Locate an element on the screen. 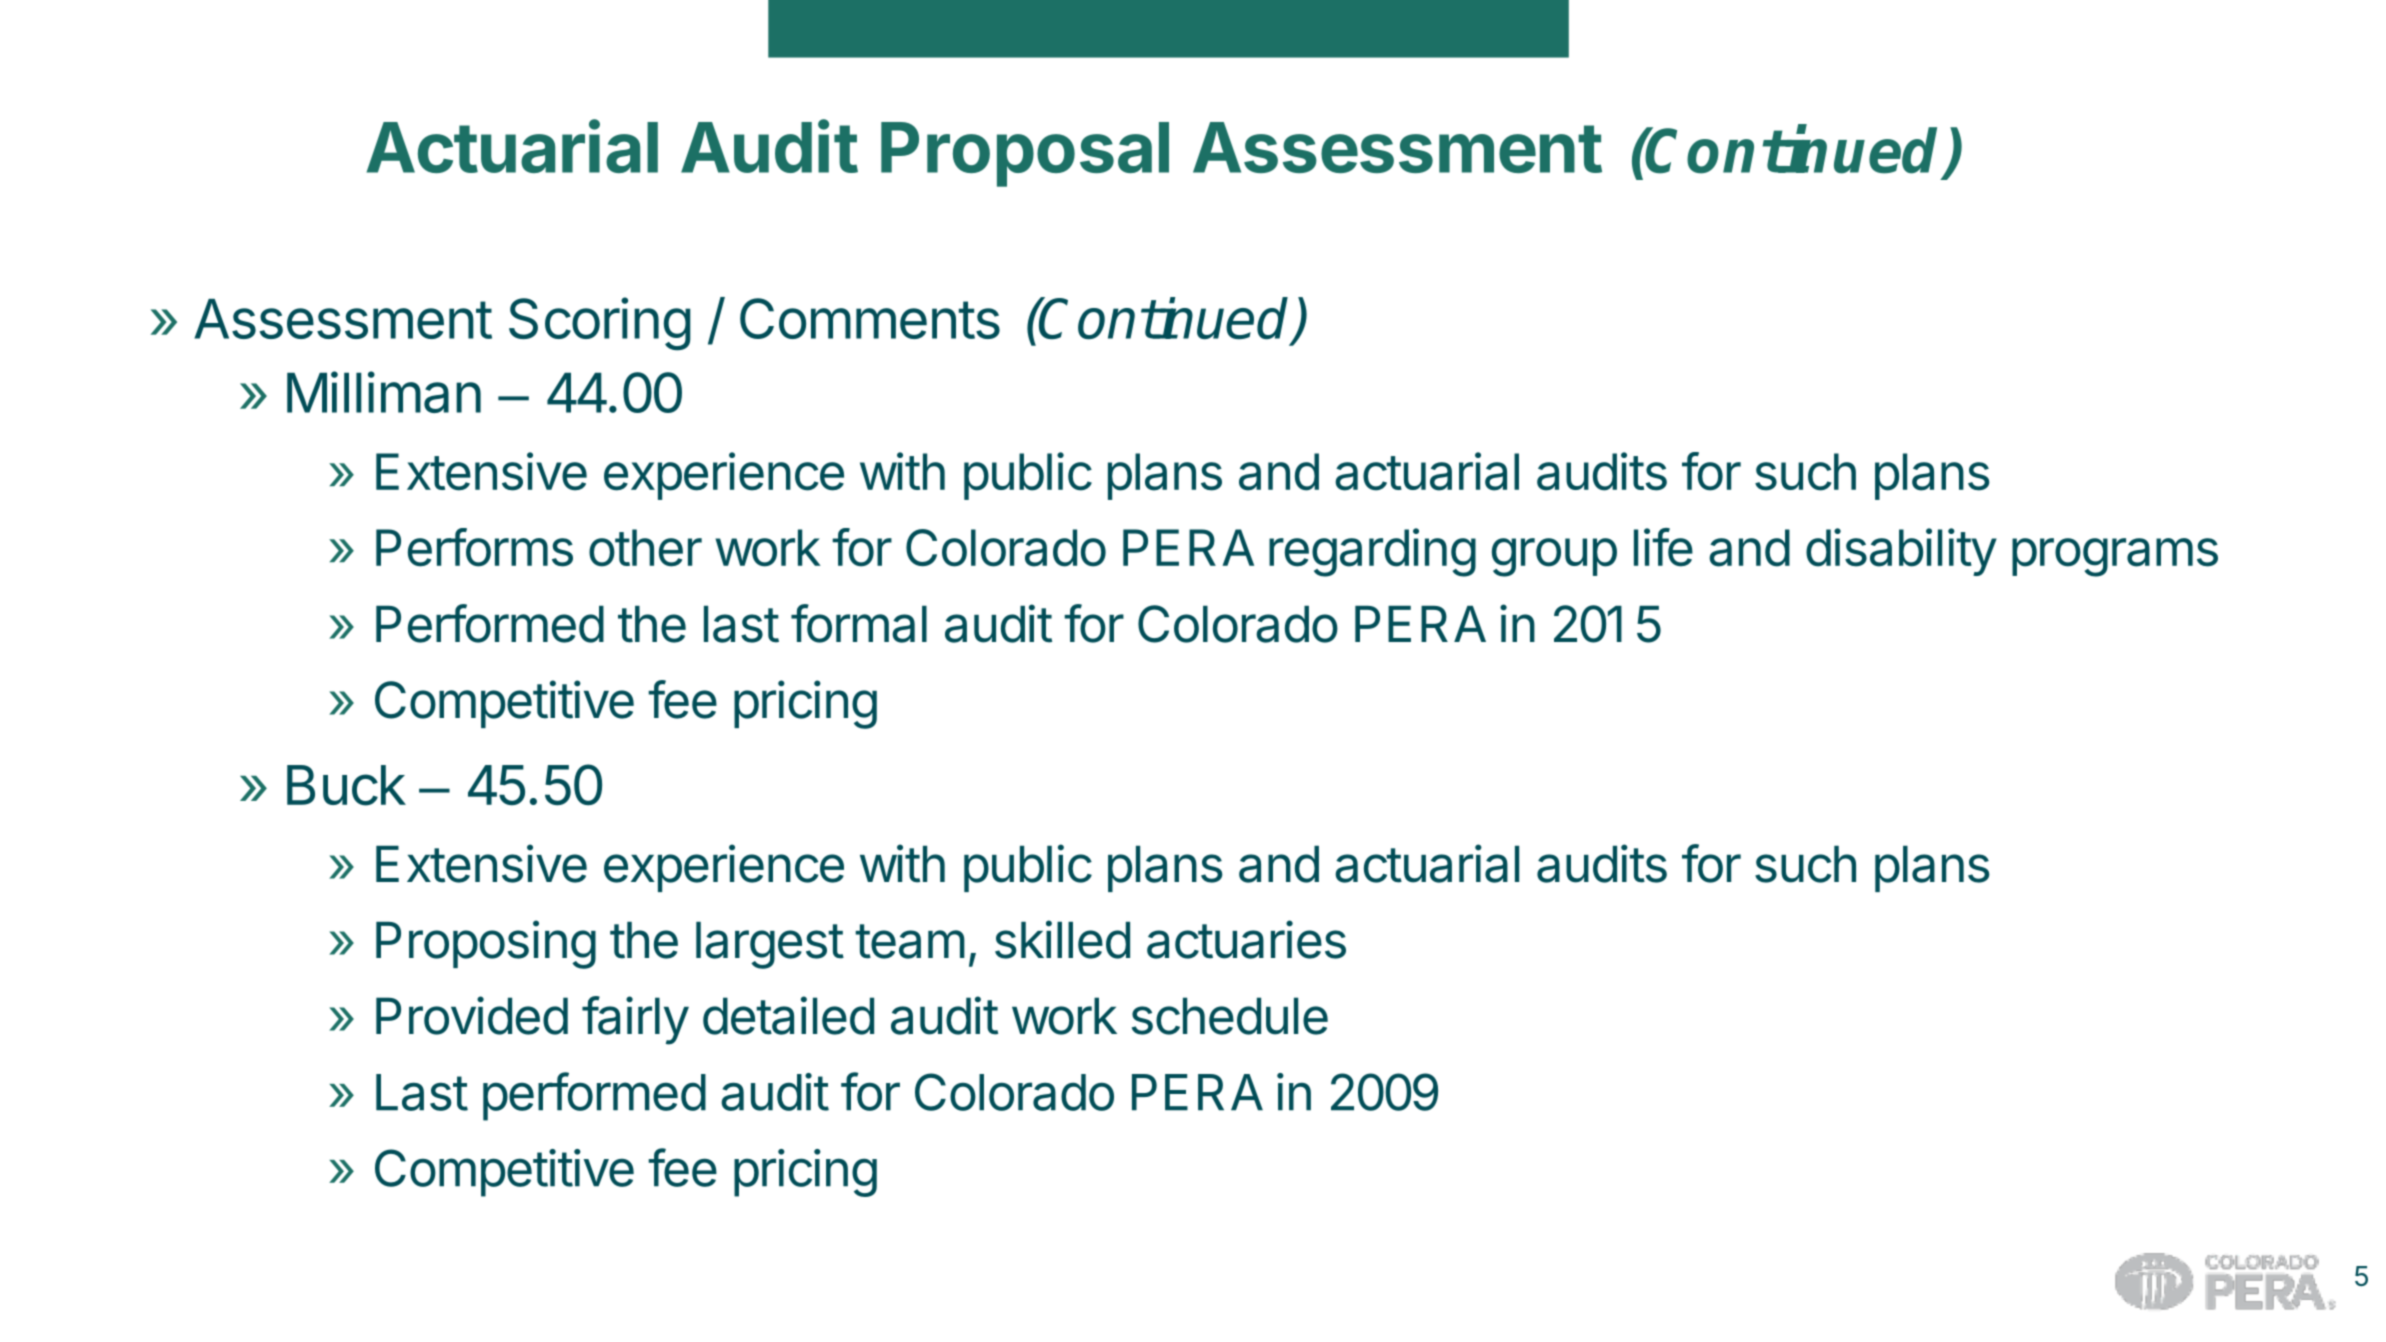  Buck is located at coordinates (346, 785).
